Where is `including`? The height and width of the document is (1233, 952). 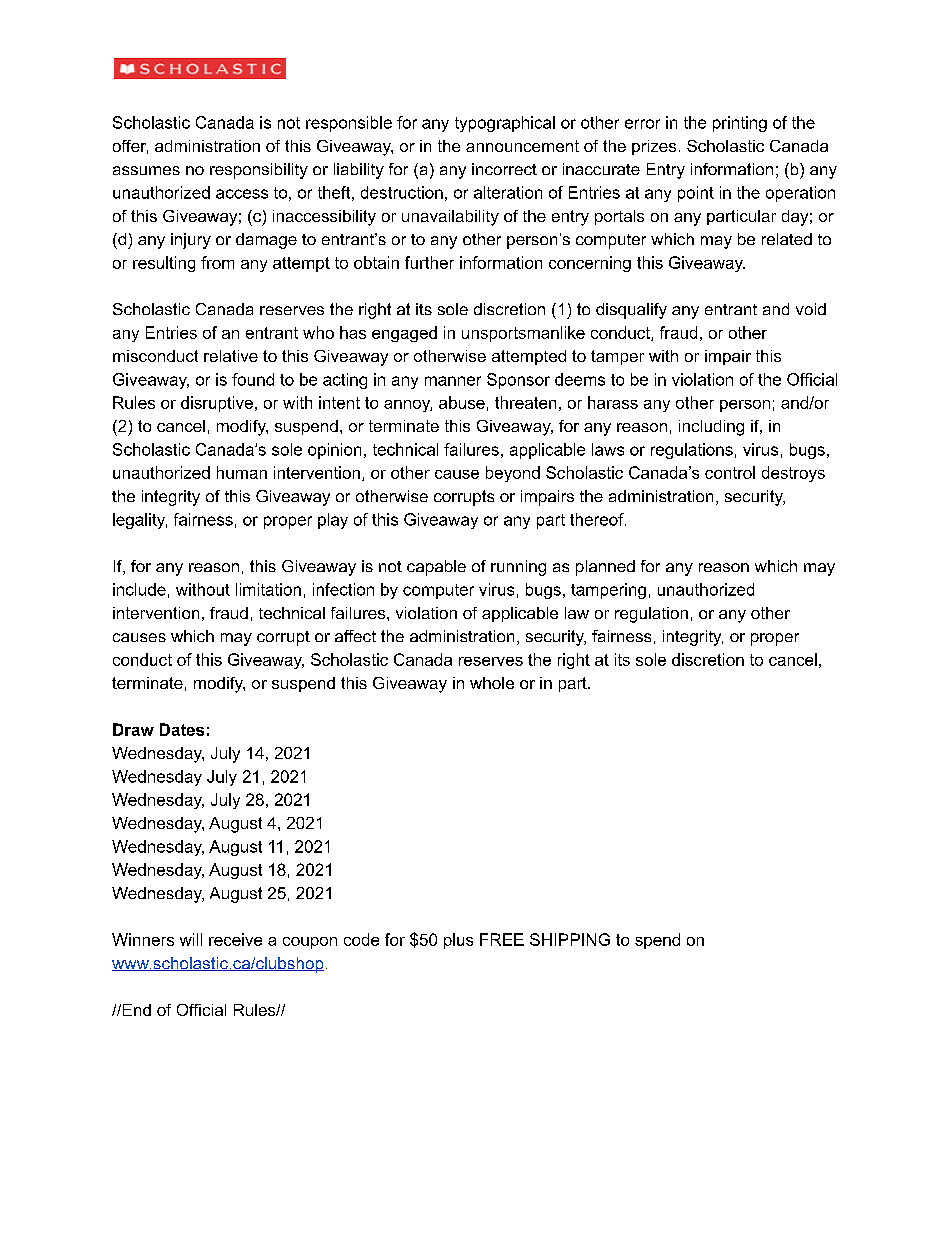 including is located at coordinates (711, 428).
